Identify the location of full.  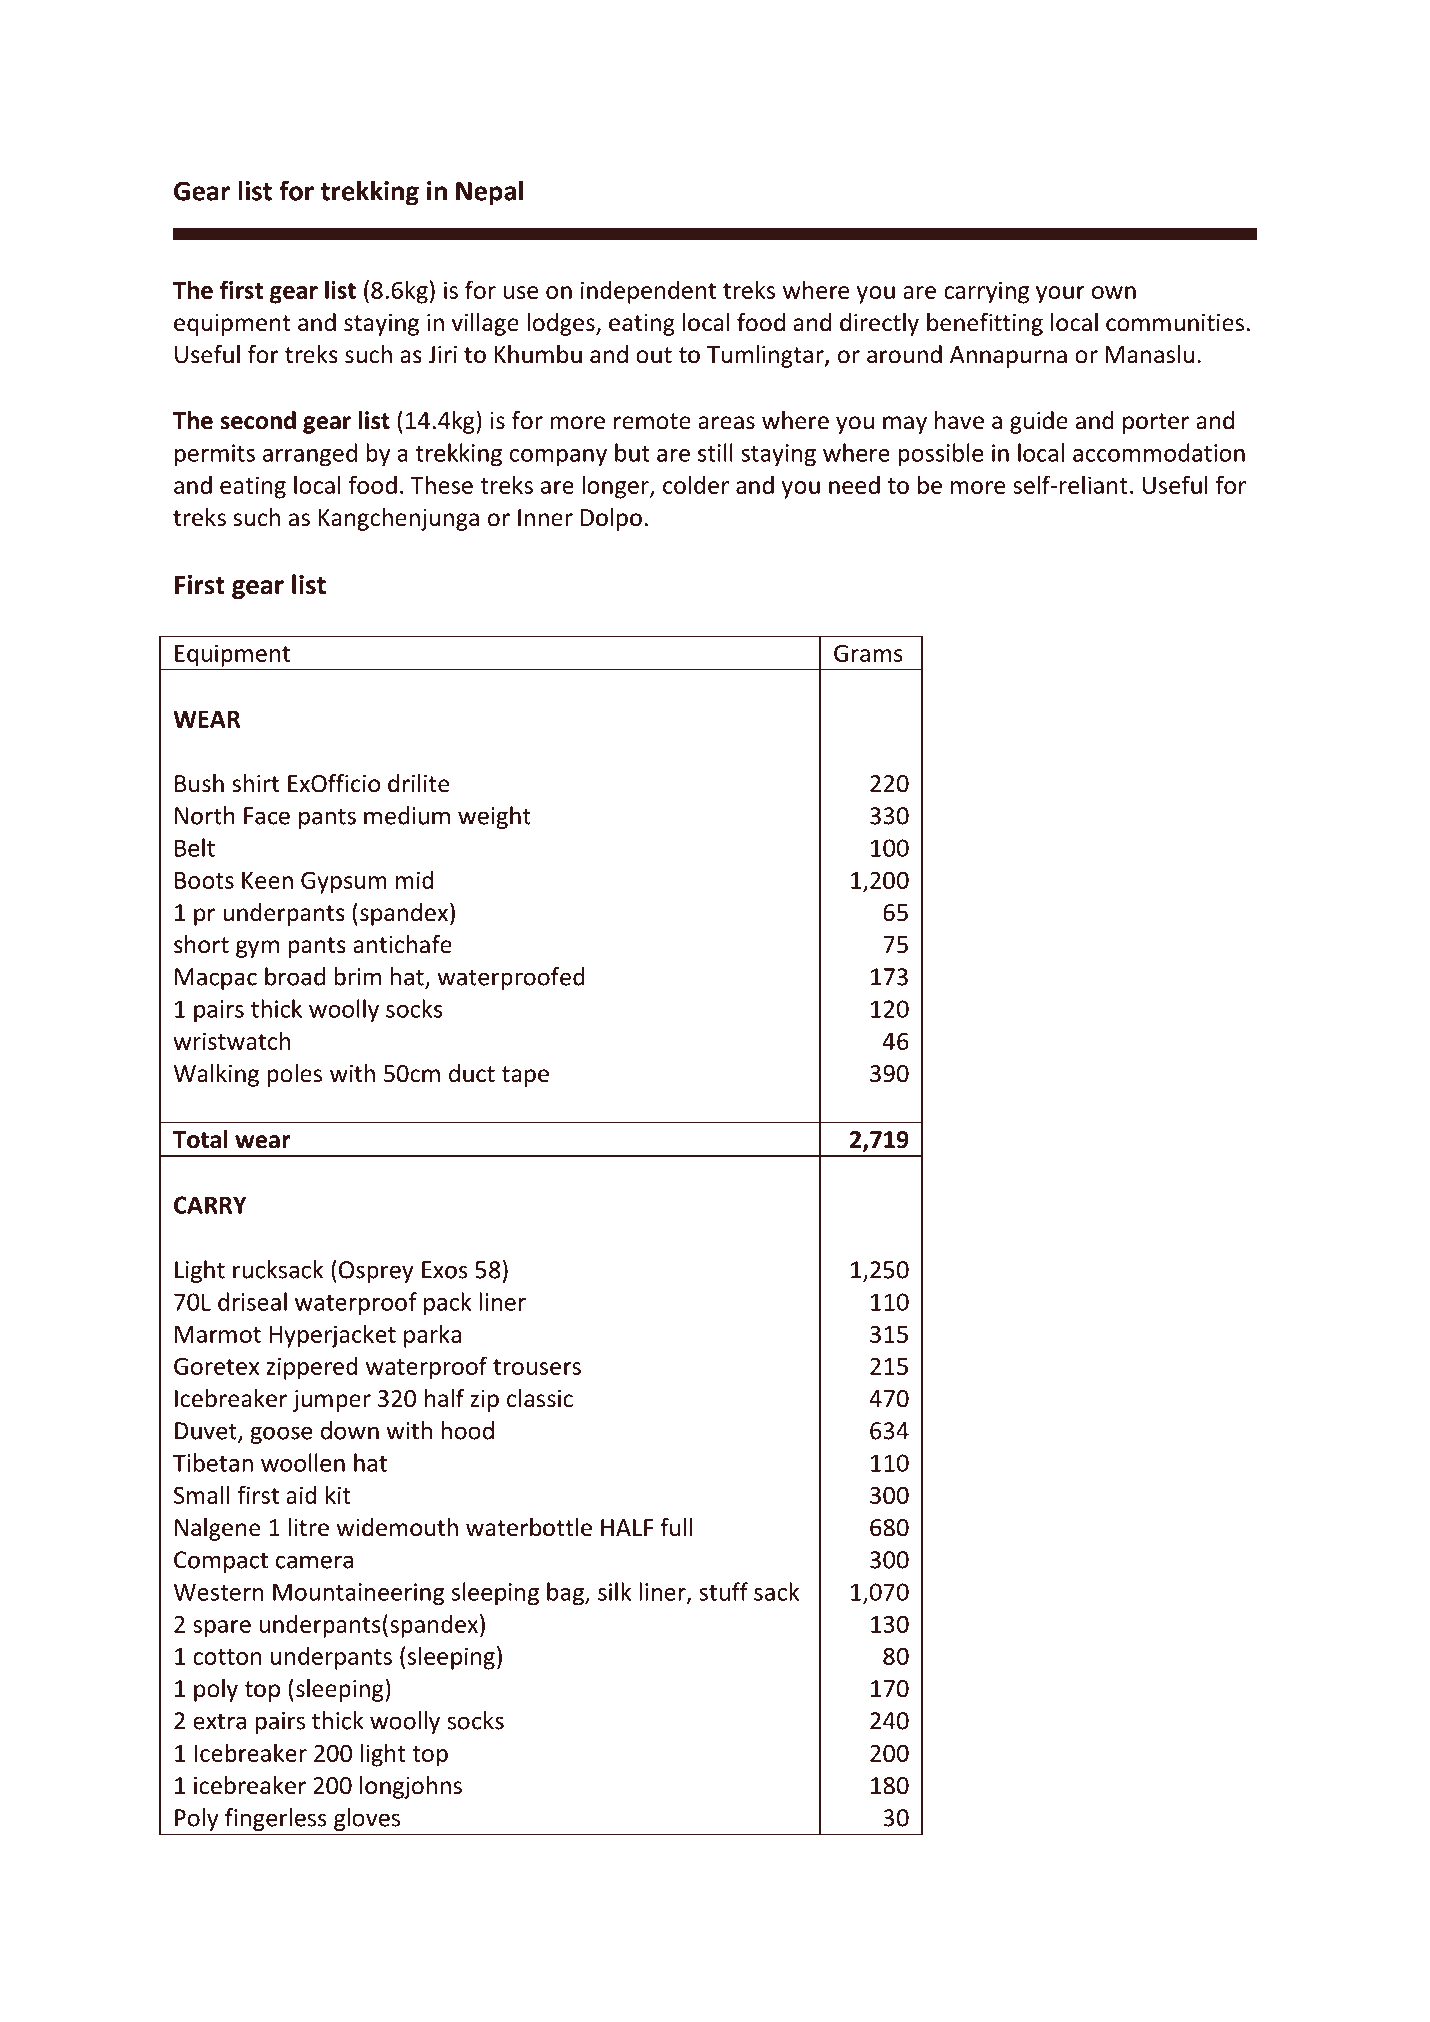
(676, 1527).
